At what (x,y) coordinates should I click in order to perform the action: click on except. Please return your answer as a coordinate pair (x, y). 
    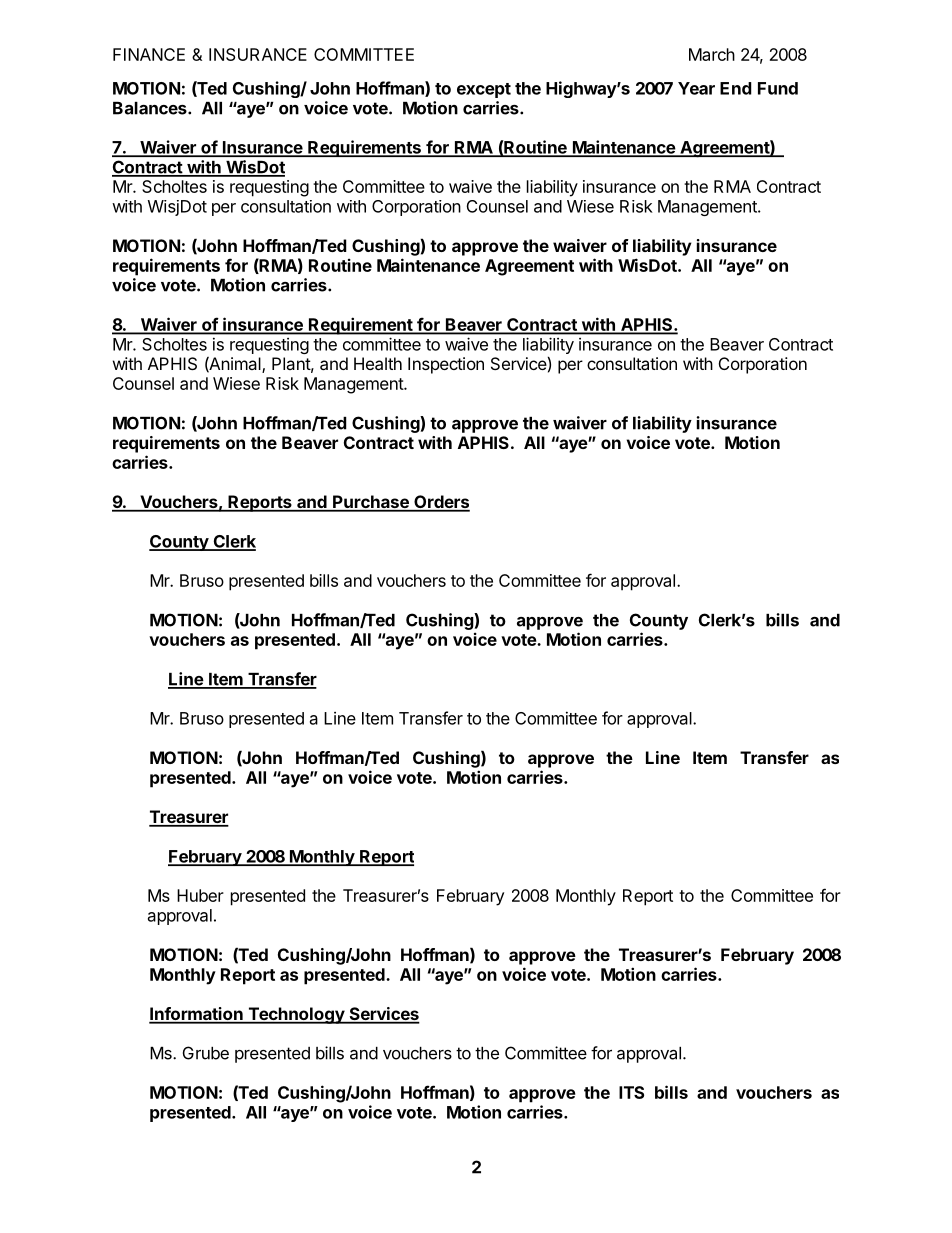
    Looking at the image, I should click on (484, 90).
